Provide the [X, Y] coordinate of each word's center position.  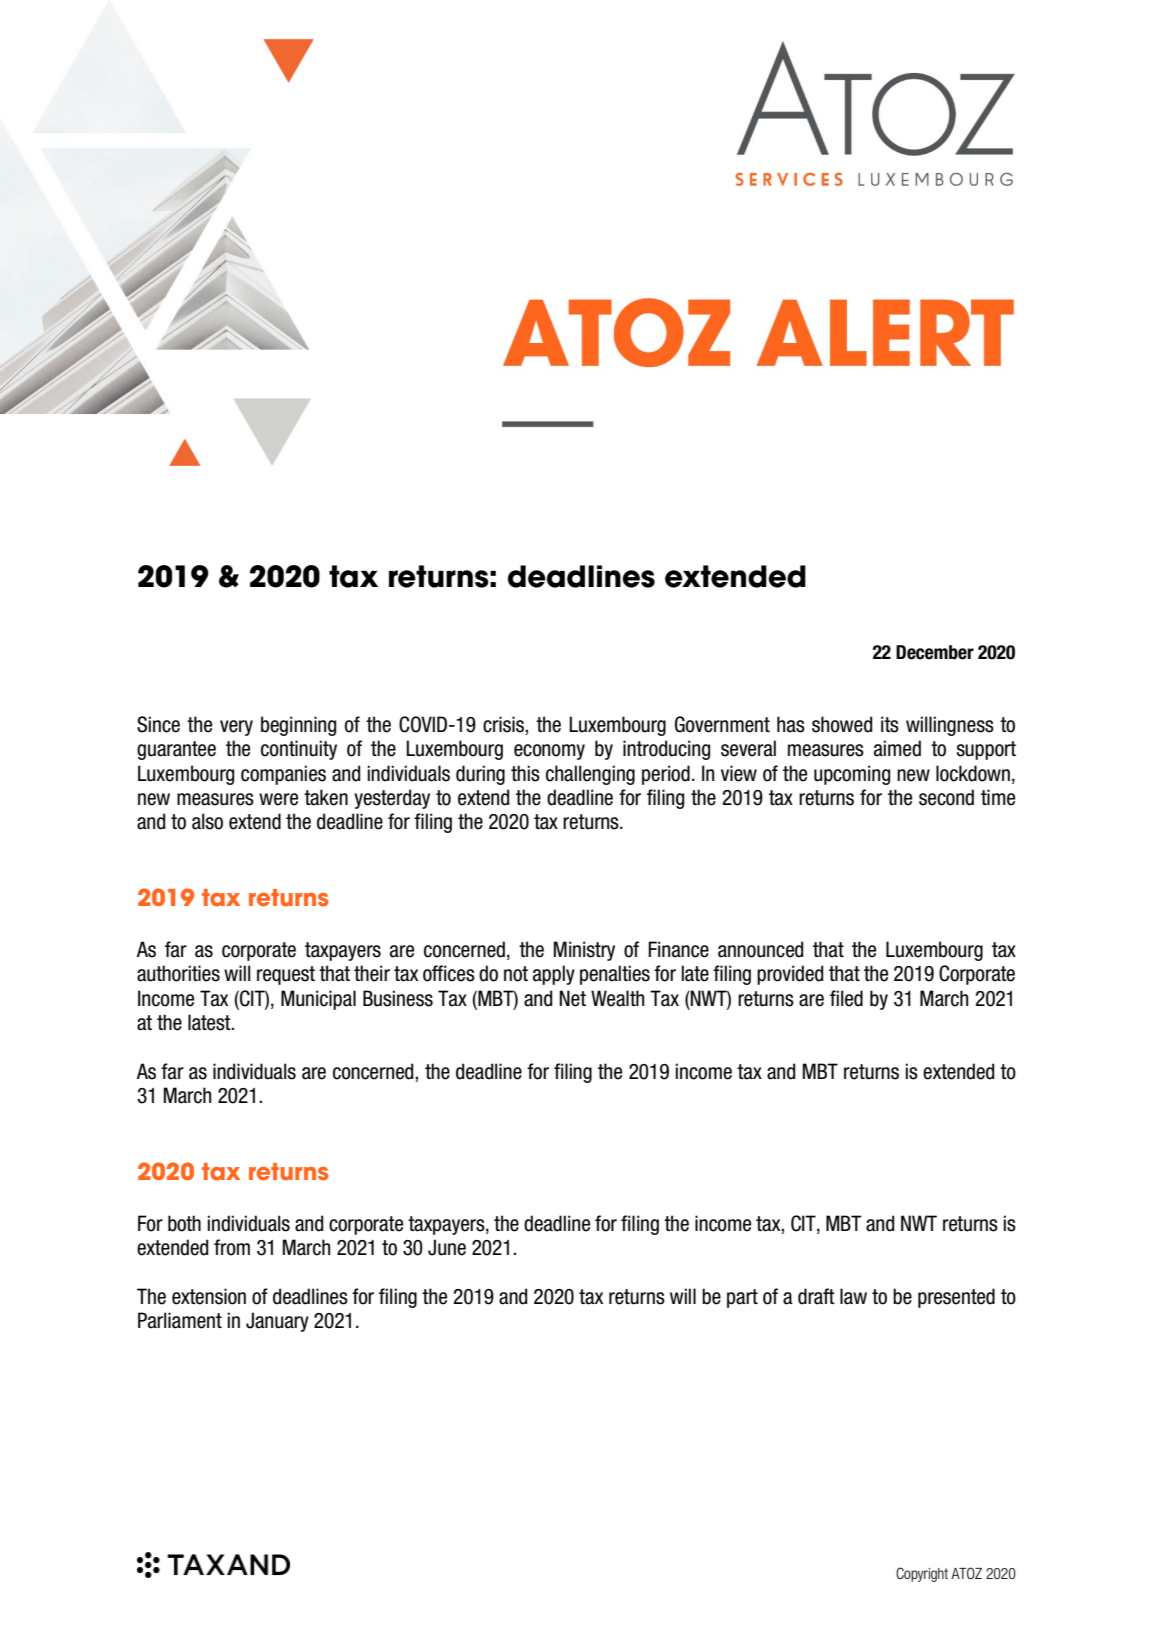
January [277, 1322]
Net [572, 998]
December [935, 652]
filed [846, 998]
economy [549, 752]
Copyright [922, 1574]
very [236, 728]
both [184, 1223]
